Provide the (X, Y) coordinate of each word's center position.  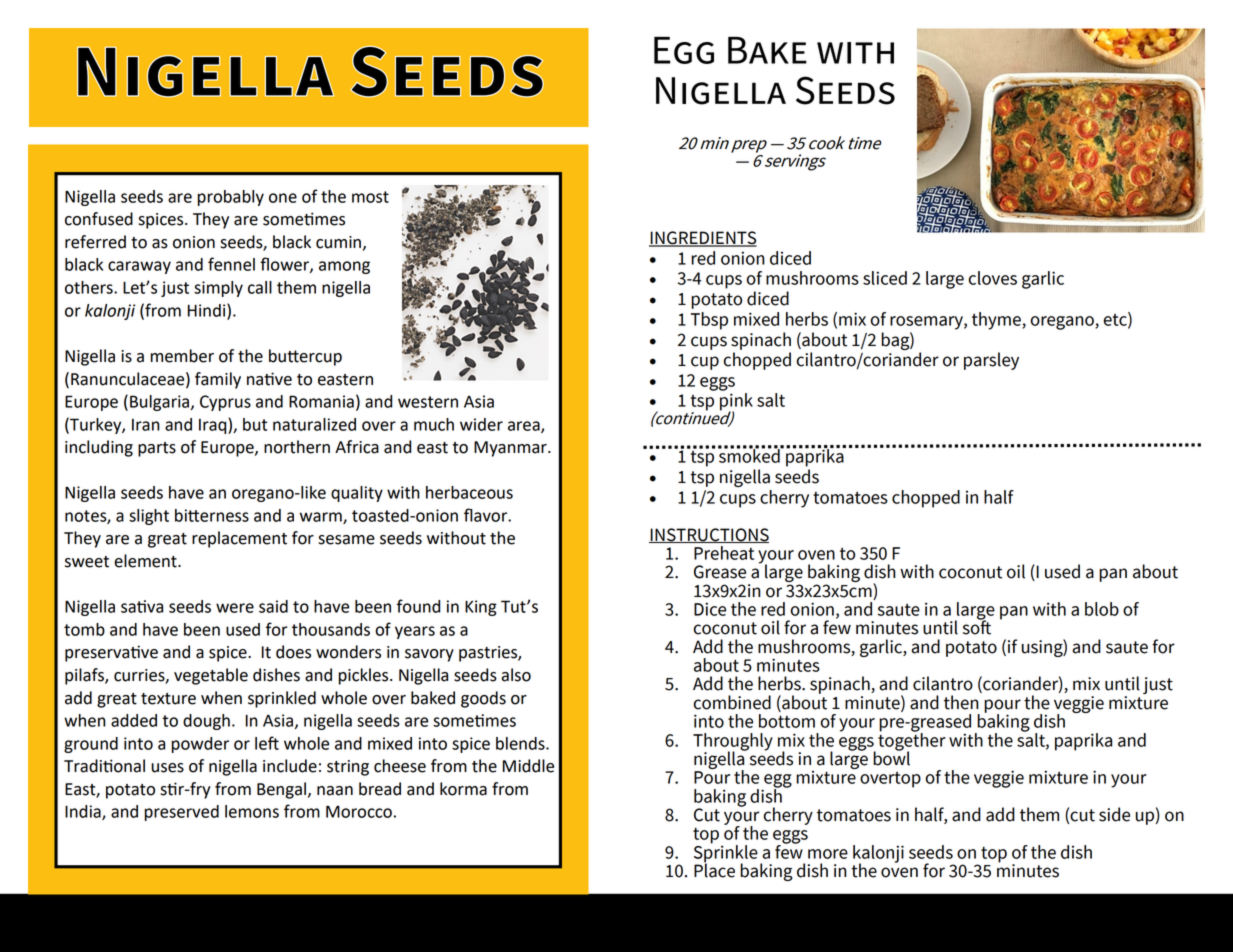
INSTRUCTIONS (709, 535)
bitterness (212, 515)
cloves (993, 278)
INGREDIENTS (703, 239)
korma (463, 789)
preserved (182, 813)
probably (231, 198)
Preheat (724, 553)
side (1114, 814)
